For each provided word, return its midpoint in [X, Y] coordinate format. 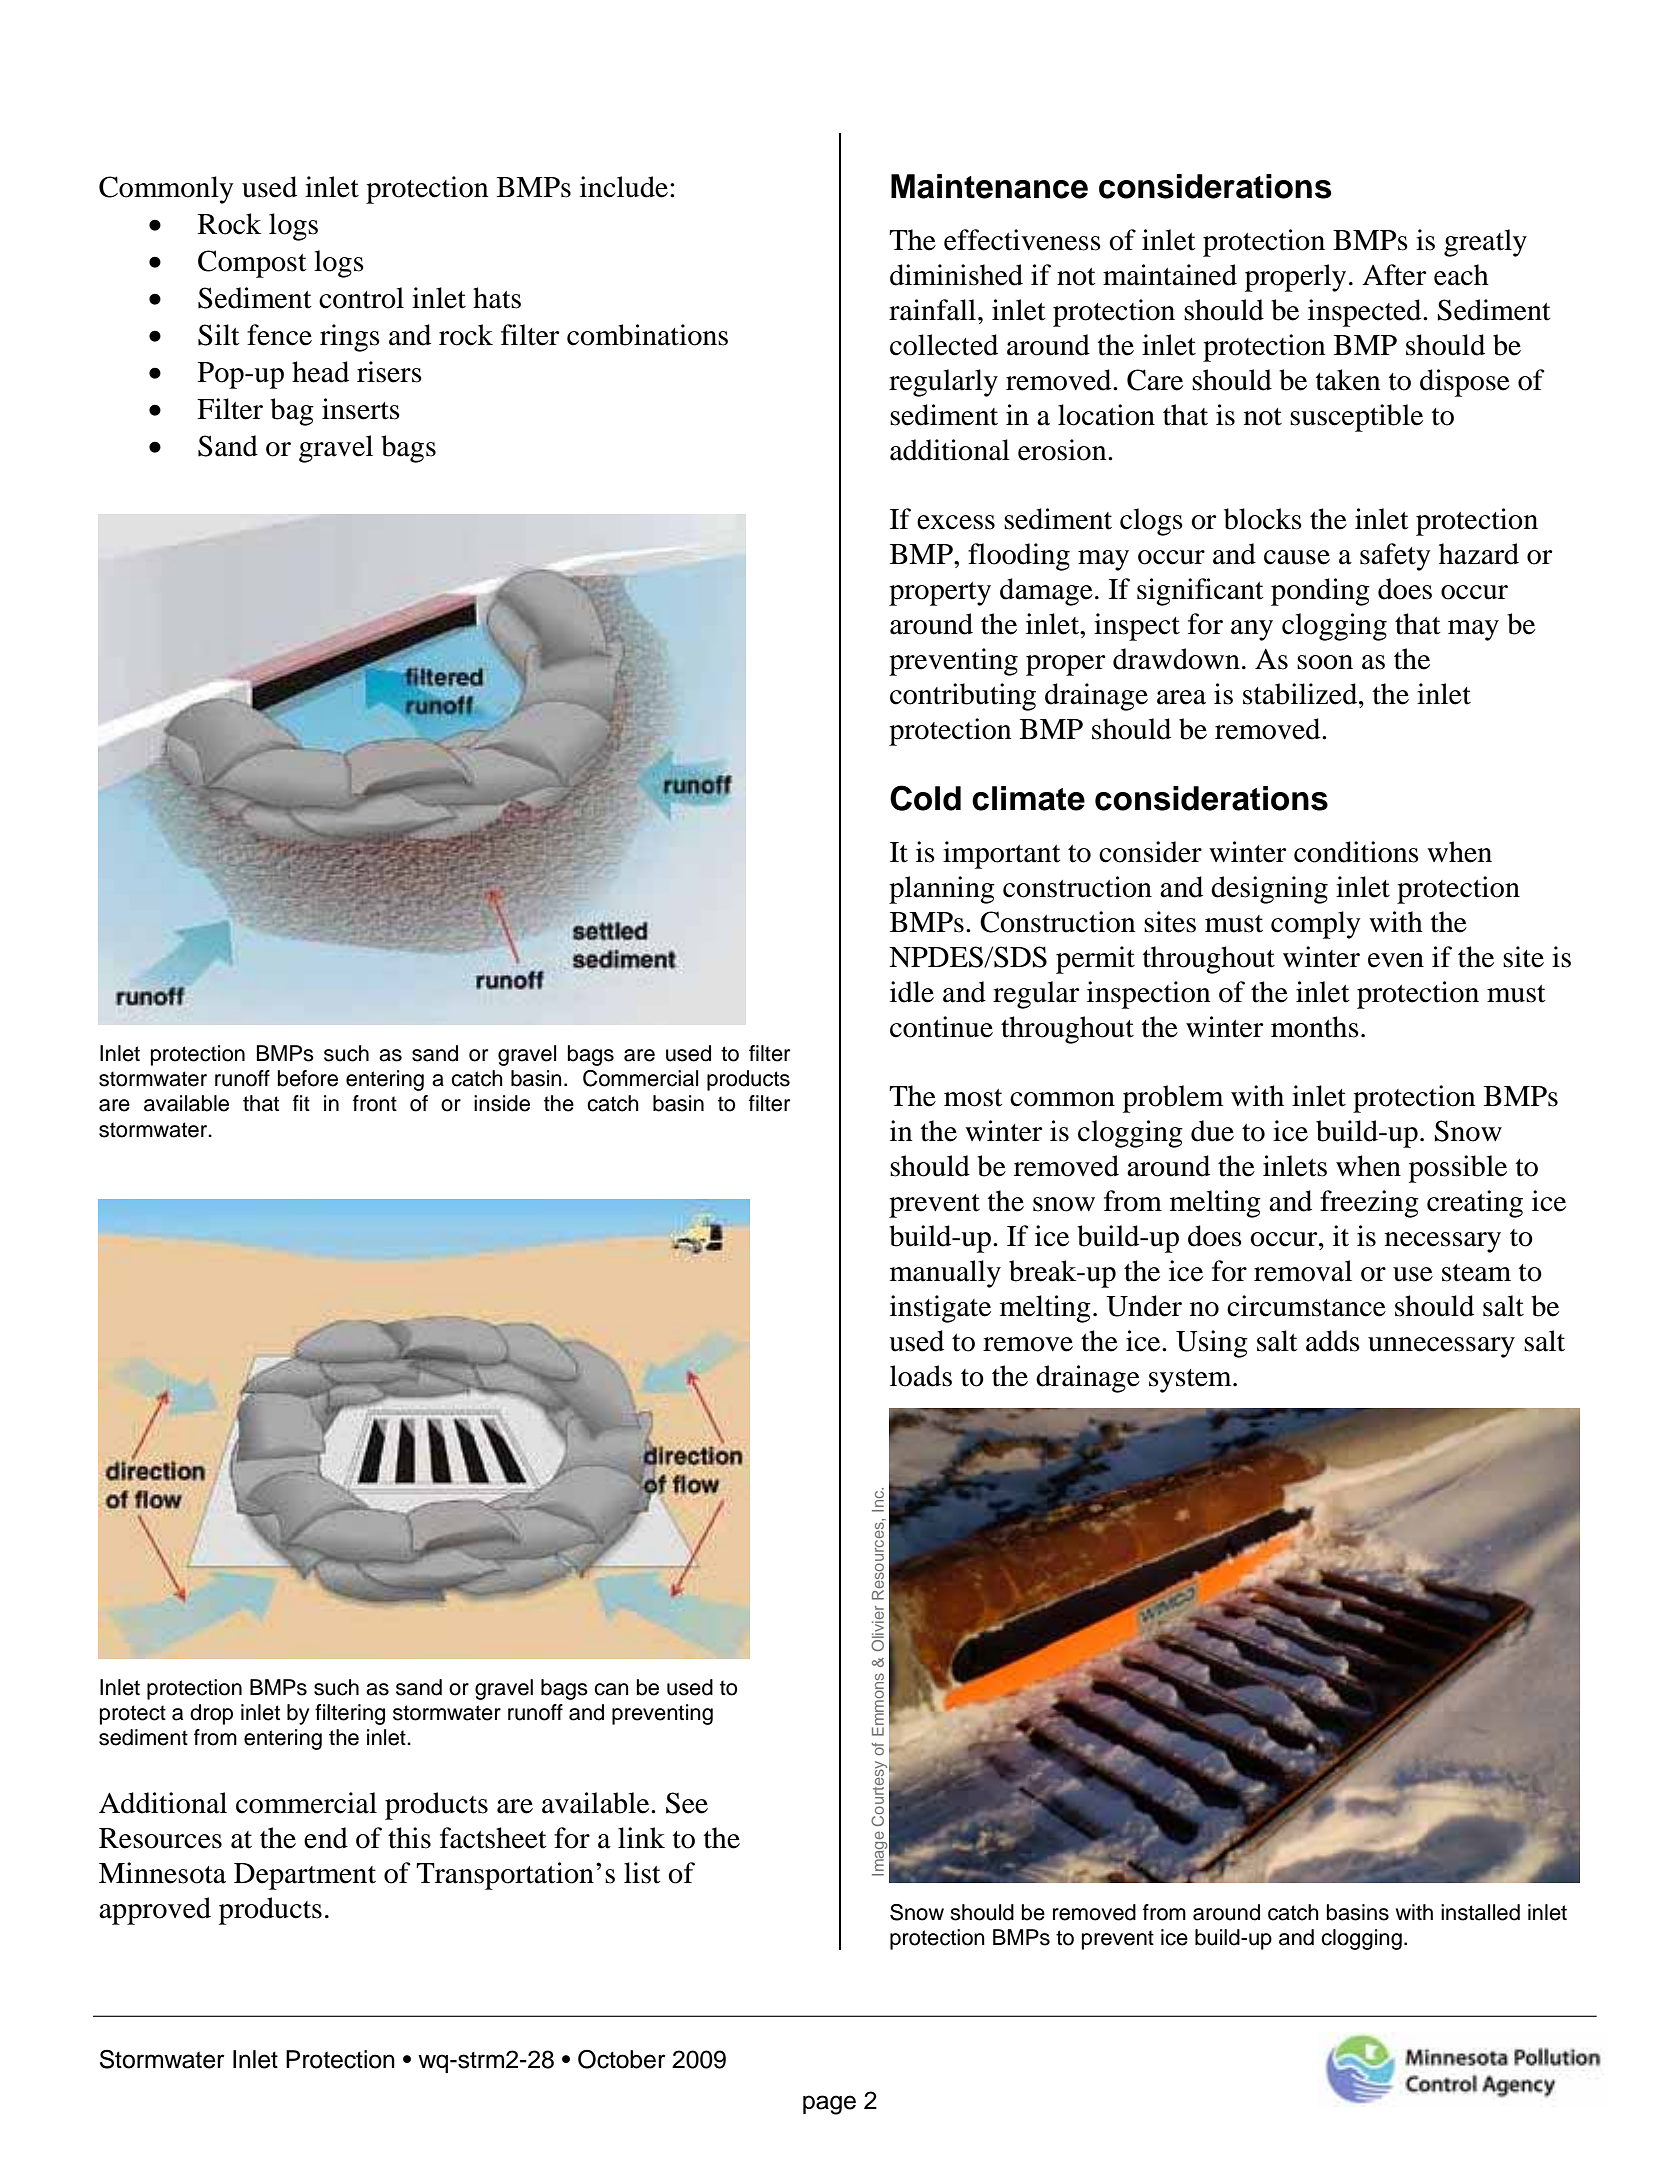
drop [211, 1714]
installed [1480, 1912]
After [1394, 275]
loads [921, 1376]
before [308, 1078]
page [829, 2105]
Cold [925, 798]
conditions [1356, 852]
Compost [252, 264]
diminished [956, 275]
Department [305, 1876]
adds [1333, 1341]
